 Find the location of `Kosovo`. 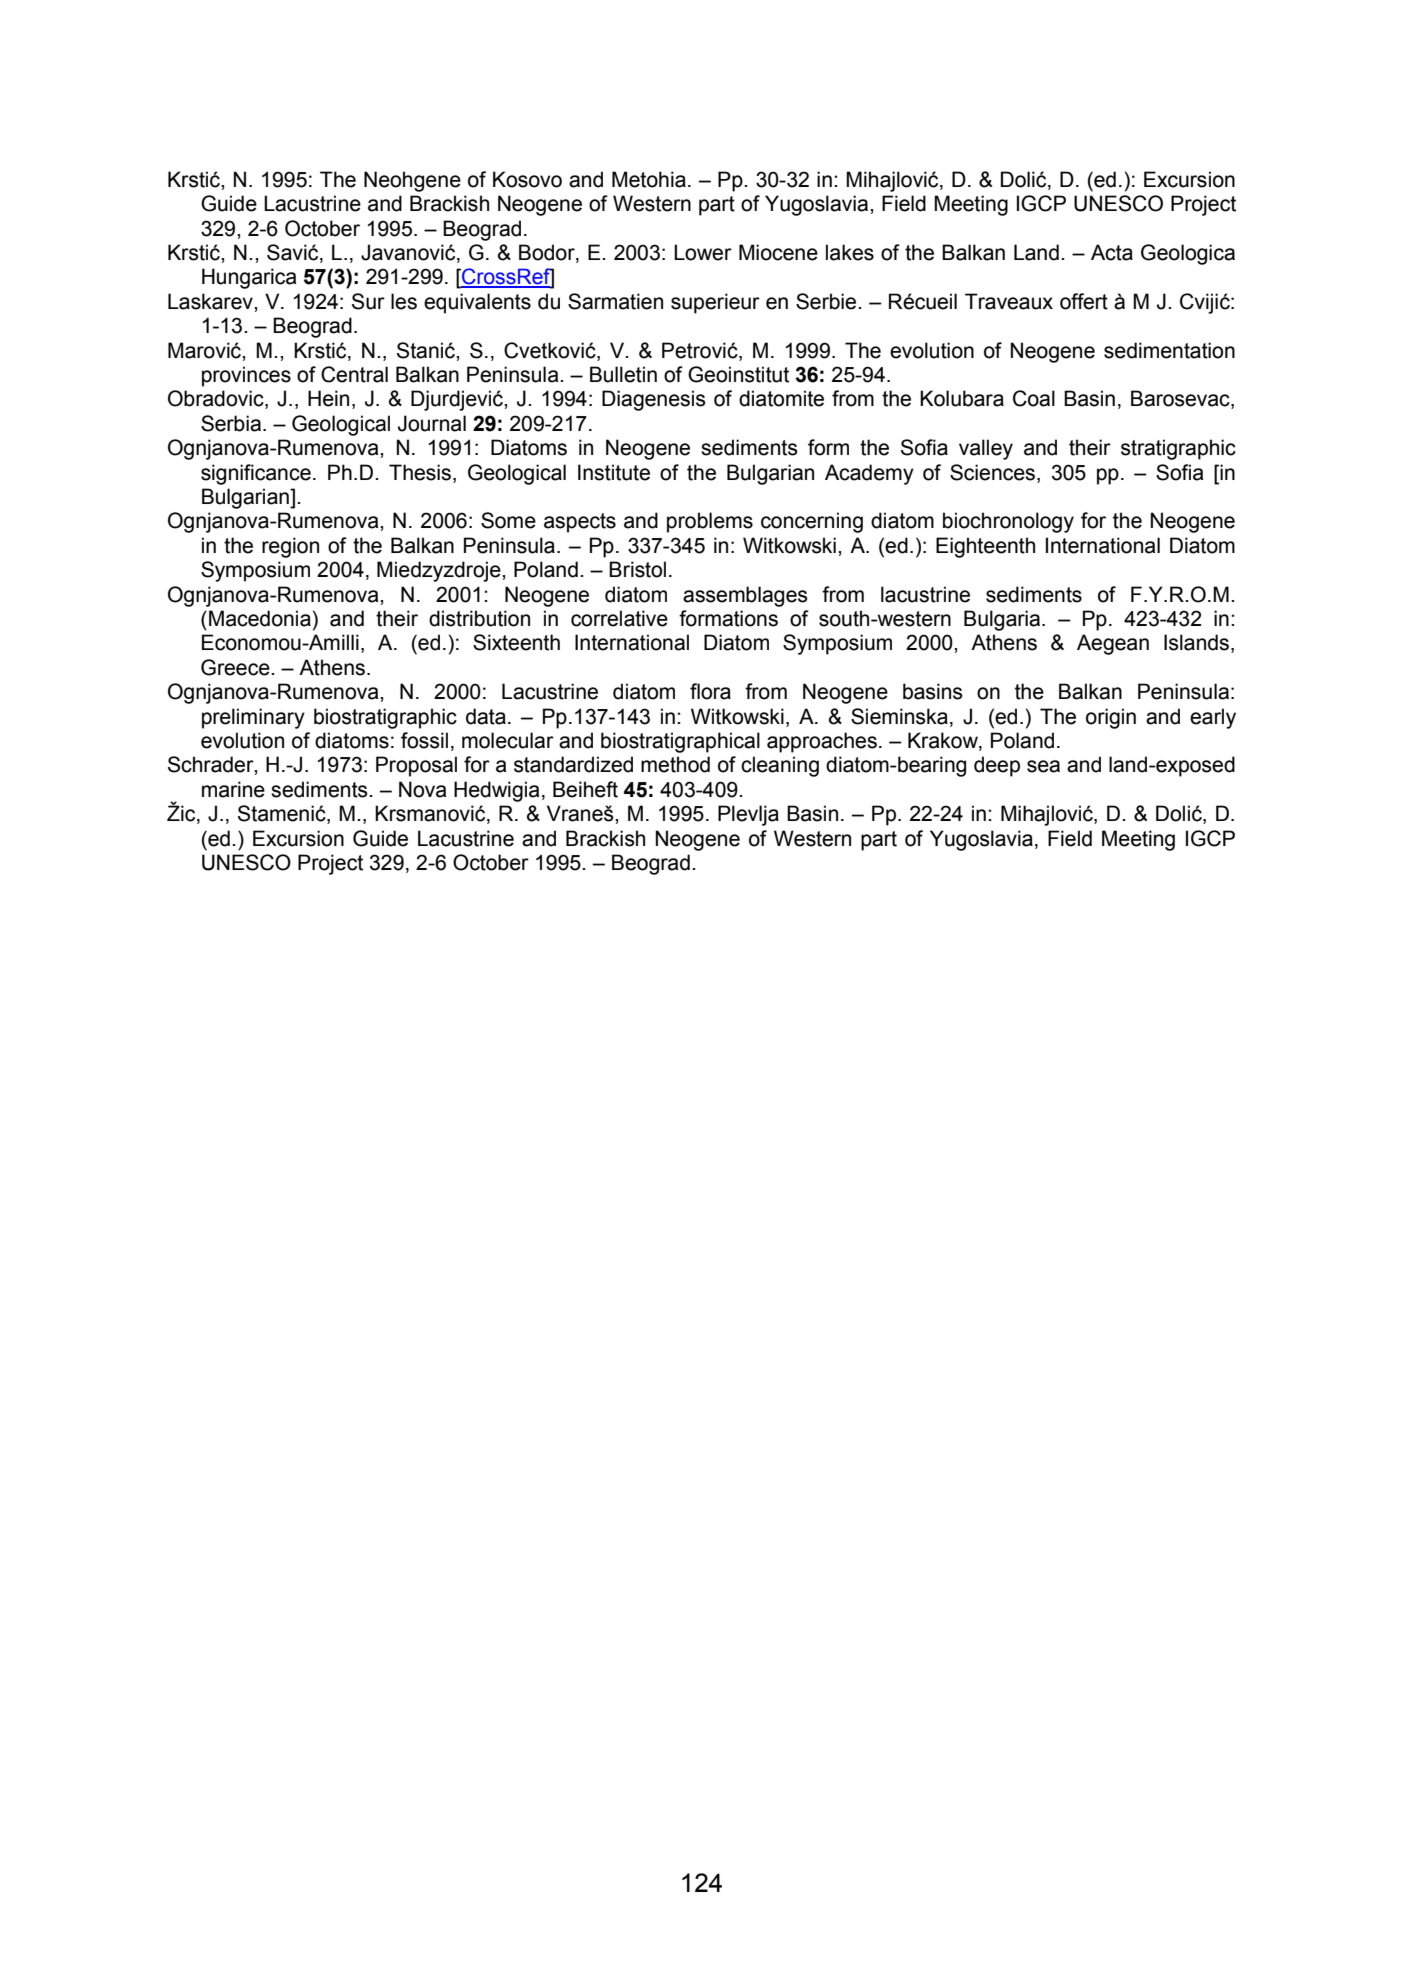

Kosovo is located at coordinates (527, 179).
